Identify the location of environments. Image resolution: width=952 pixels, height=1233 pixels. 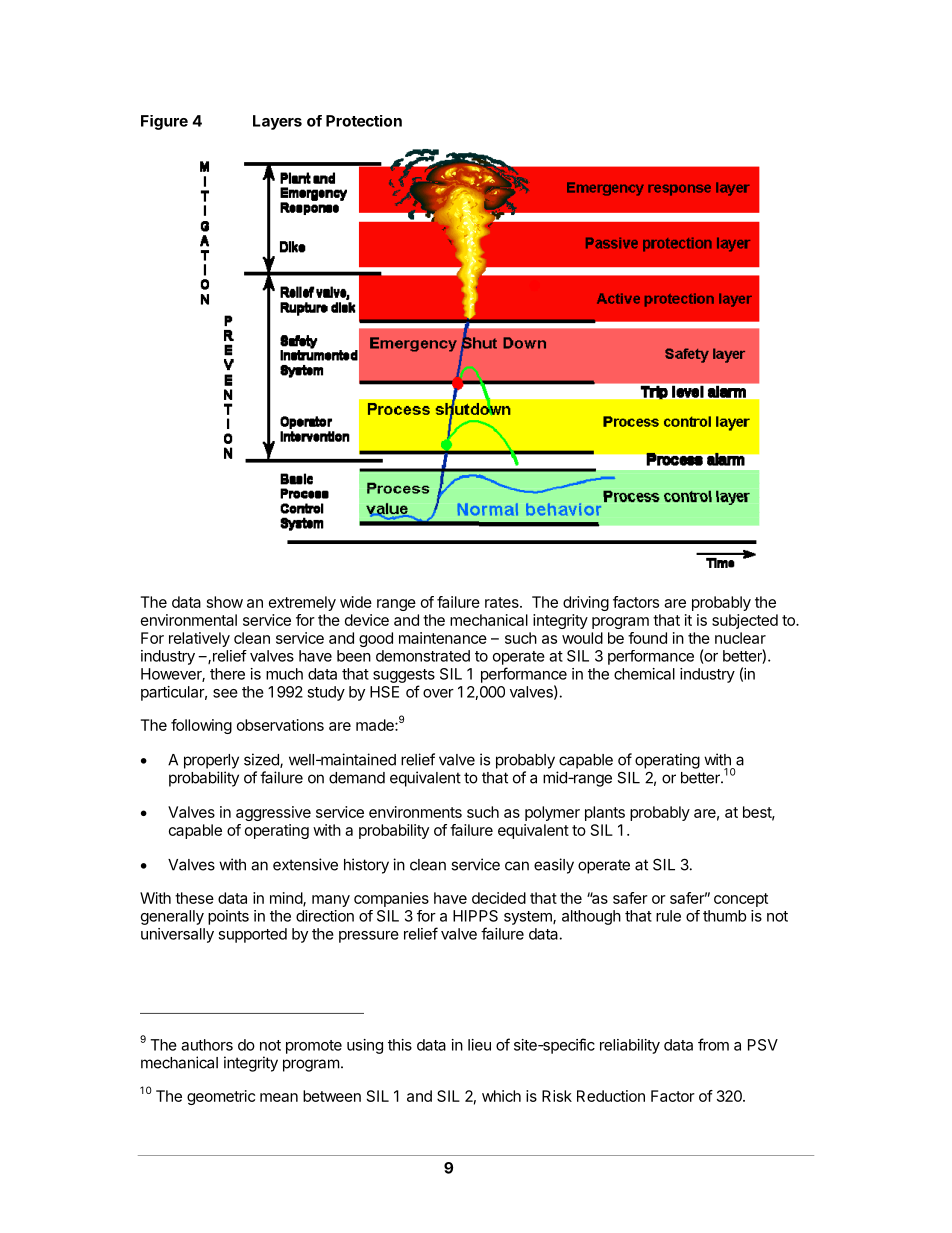
(415, 812).
